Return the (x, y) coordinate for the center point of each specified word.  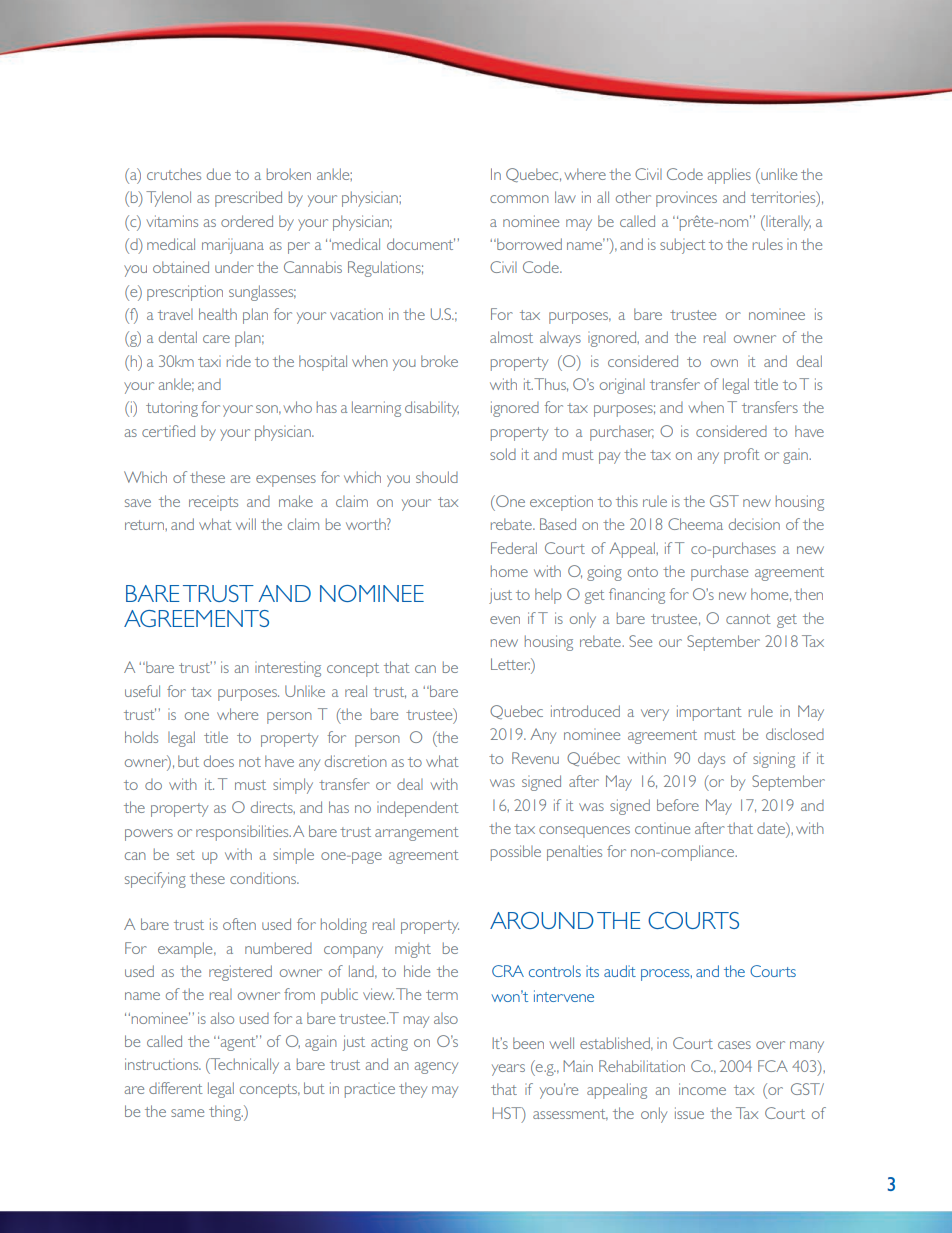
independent (418, 809)
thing (226, 1113)
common (519, 199)
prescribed (248, 199)
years (508, 1070)
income (702, 1089)
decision (754, 524)
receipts (213, 503)
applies (729, 176)
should (437, 477)
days (711, 760)
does (219, 761)
